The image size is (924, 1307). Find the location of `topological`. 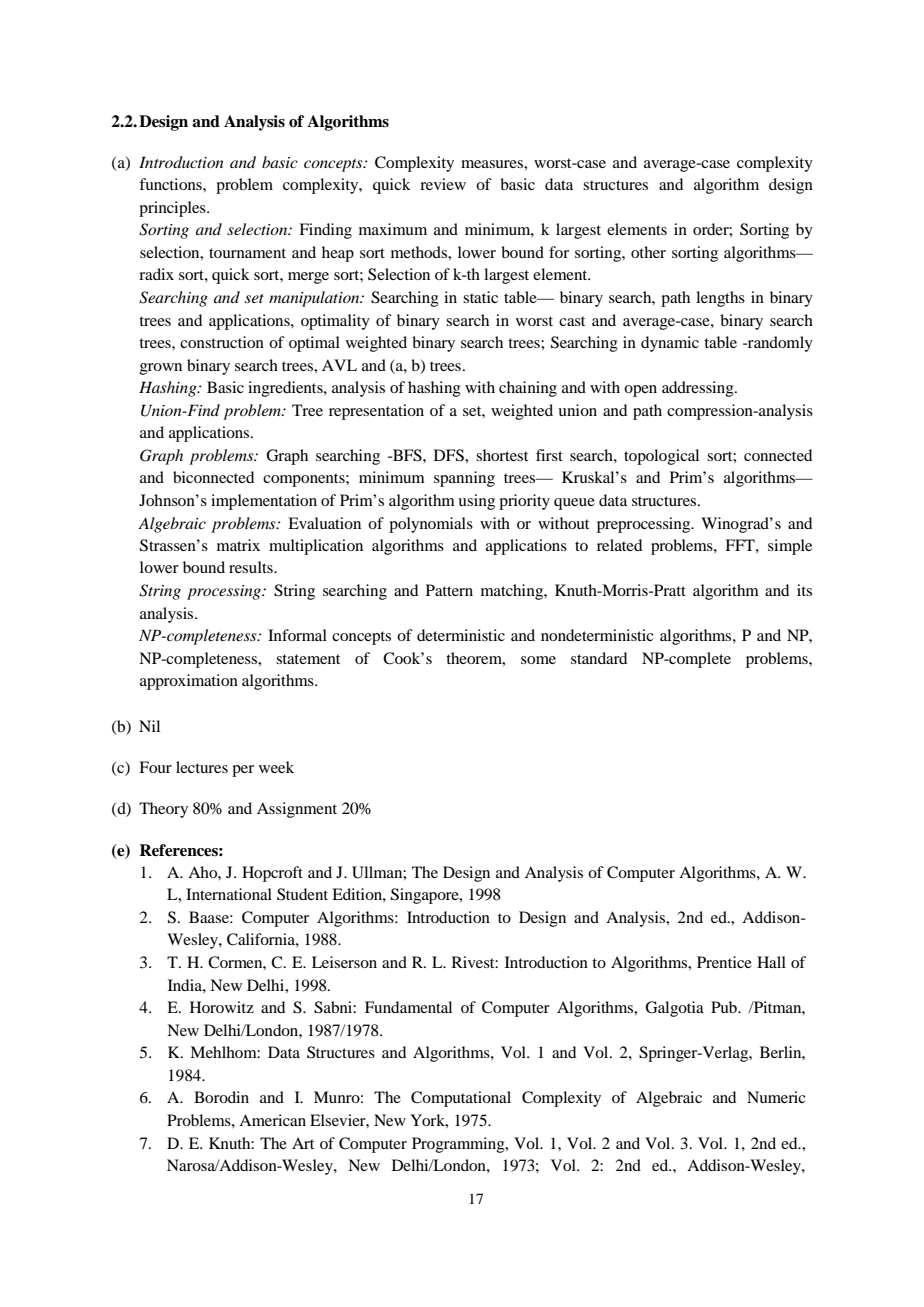

topological is located at coordinates (661, 457).
